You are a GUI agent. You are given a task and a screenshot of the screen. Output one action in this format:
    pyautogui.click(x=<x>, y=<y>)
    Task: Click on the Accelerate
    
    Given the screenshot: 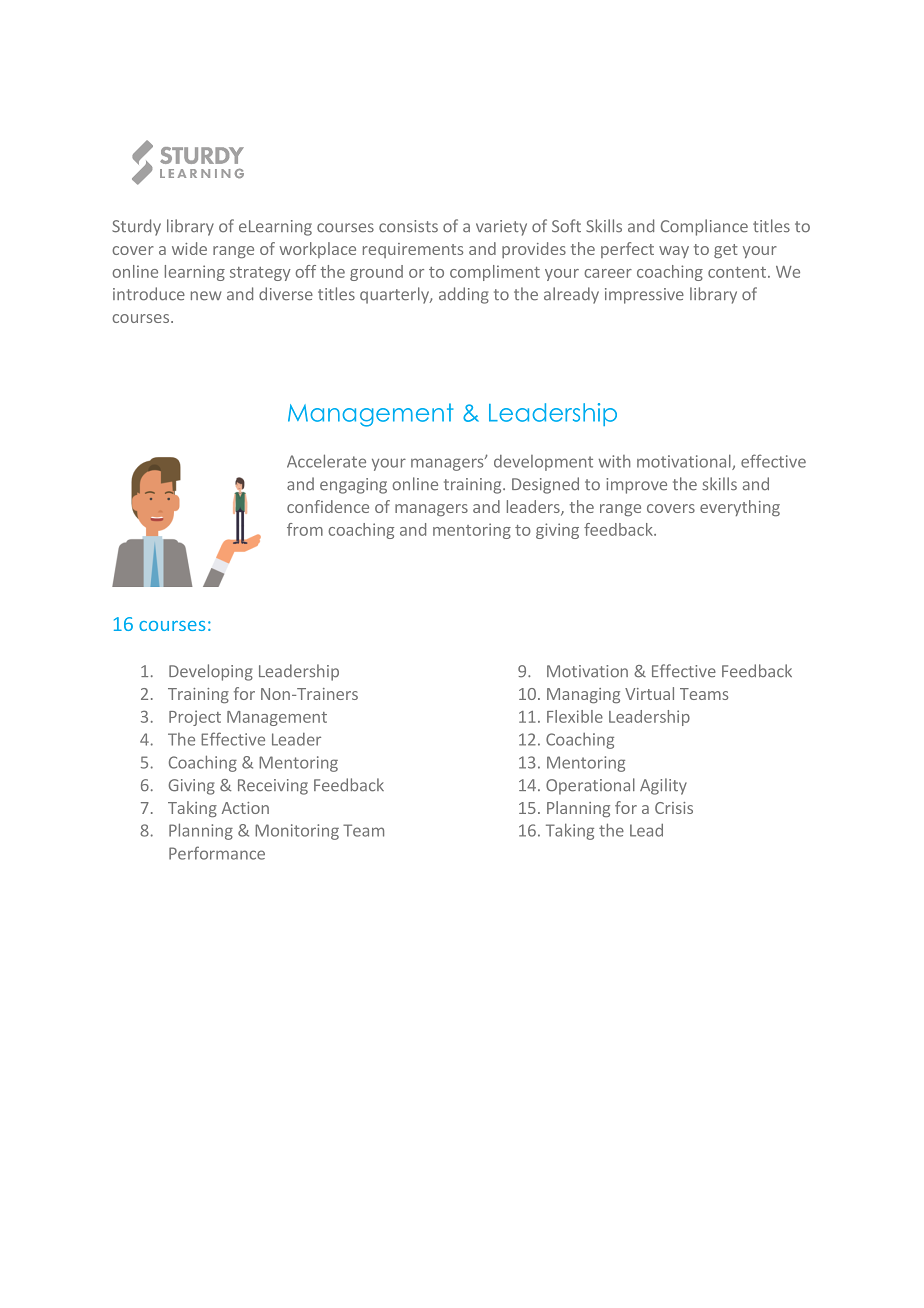 What is the action you would take?
    pyautogui.click(x=326, y=461)
